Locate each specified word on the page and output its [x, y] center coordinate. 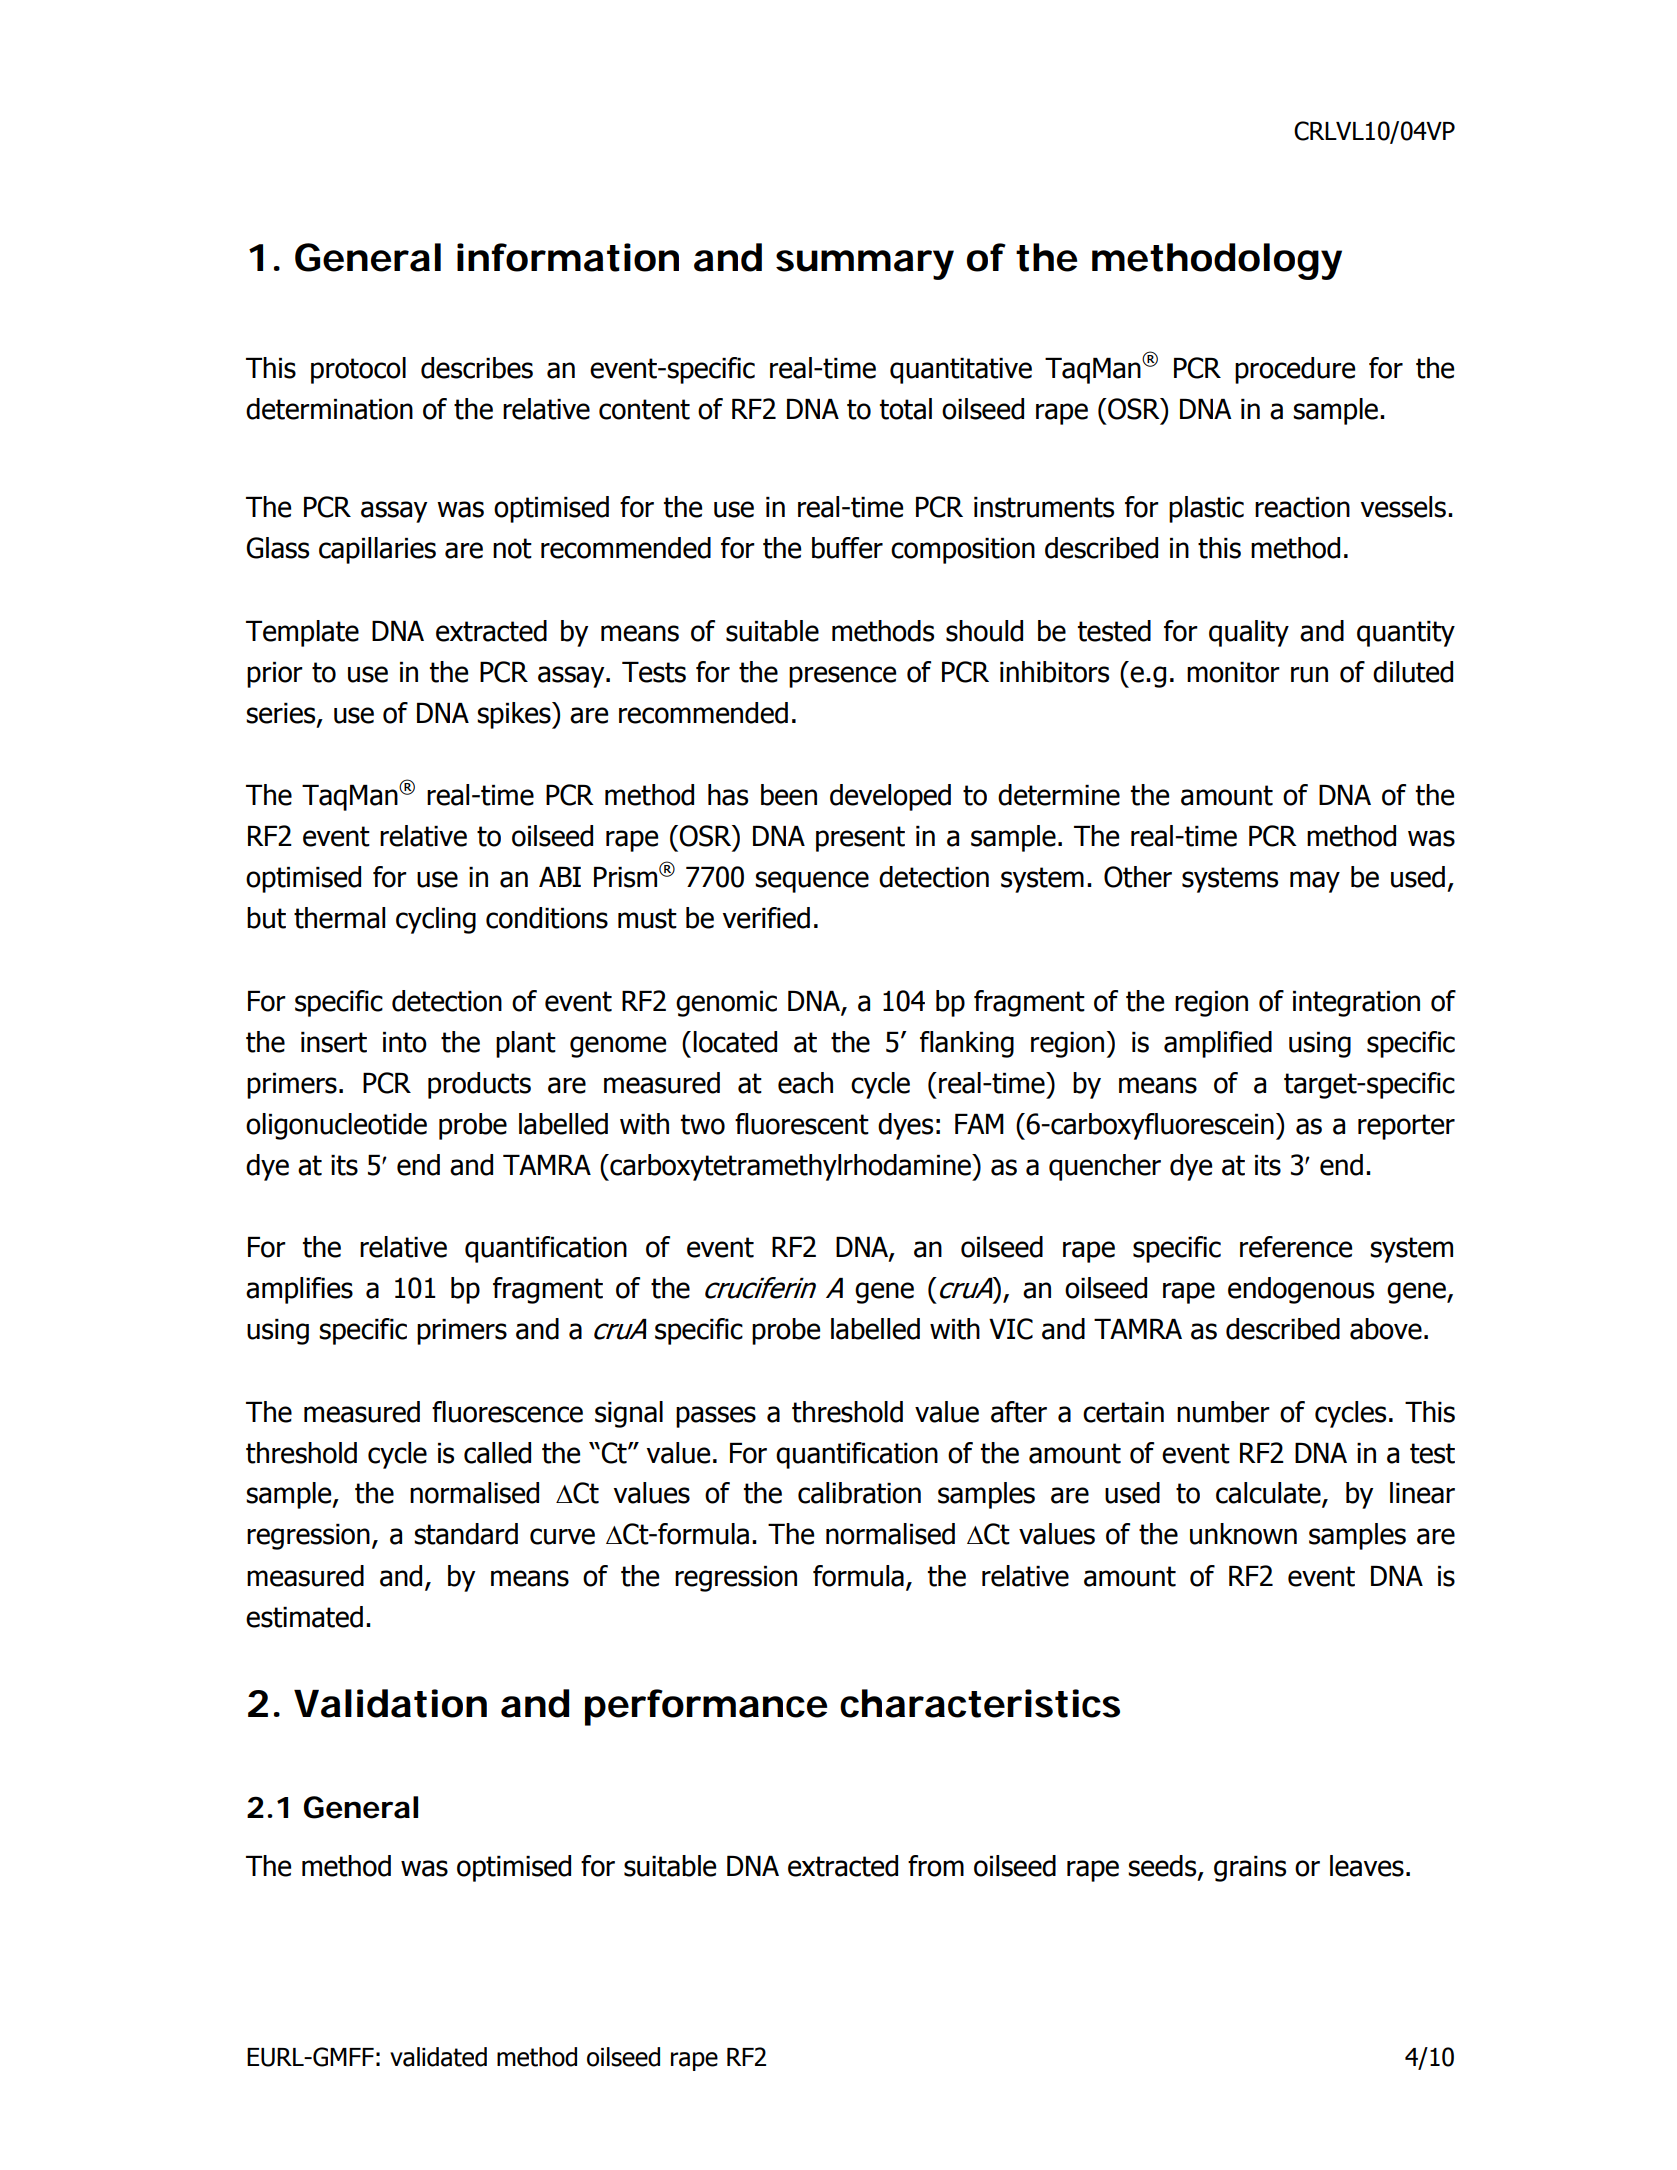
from [936, 1866]
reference [1296, 1247]
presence [842, 677]
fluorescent [802, 1124]
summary [865, 265]
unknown [1243, 1534]
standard [466, 1534]
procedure [1295, 370]
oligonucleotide [336, 1126]
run [1309, 674]
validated [438, 2057]
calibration [859, 1493]
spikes [515, 715]
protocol [358, 370]
